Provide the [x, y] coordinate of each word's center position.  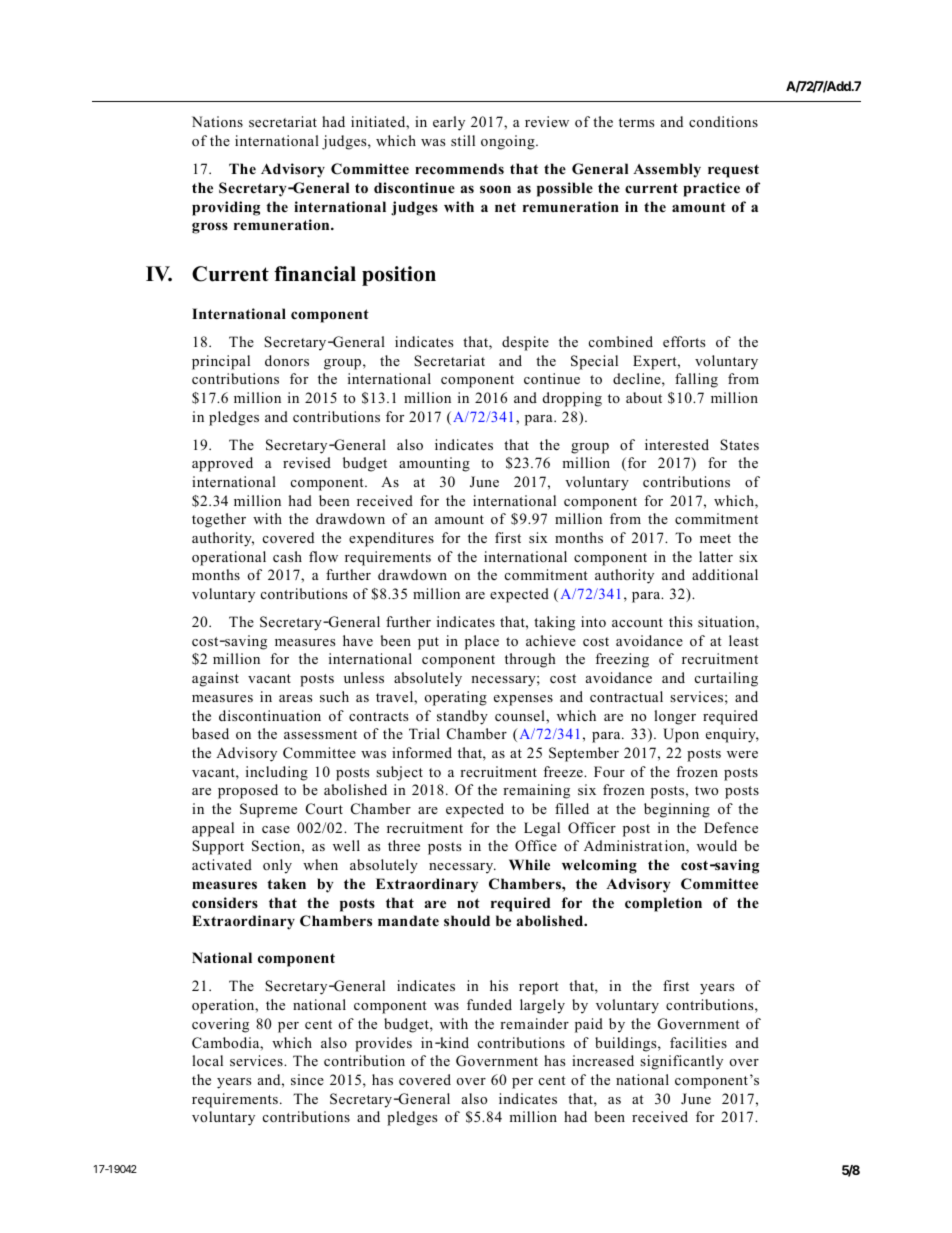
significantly [681, 1062]
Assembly [667, 170]
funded [489, 1004]
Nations [217, 121]
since [307, 1079]
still [463, 140]
